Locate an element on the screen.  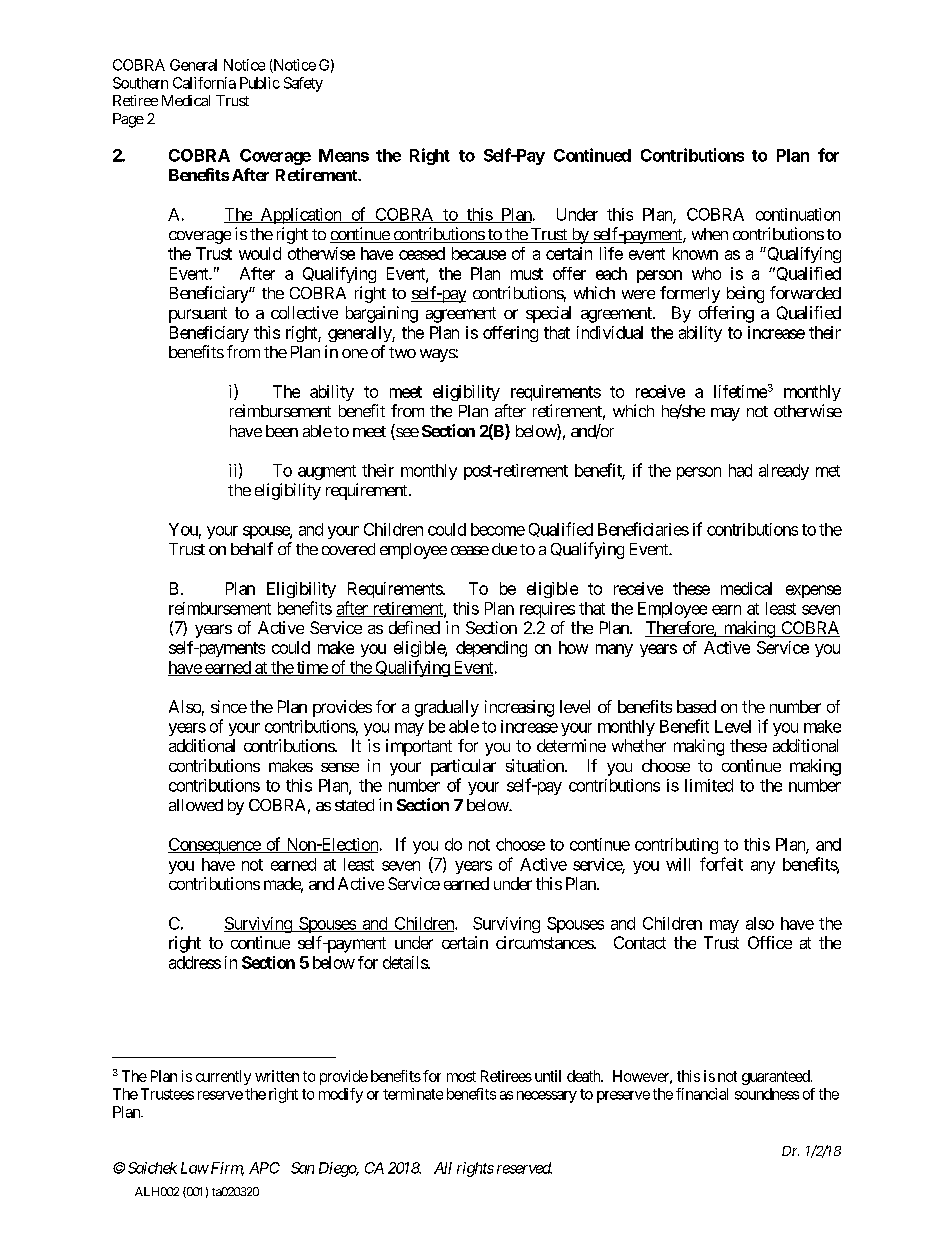
because is located at coordinates (479, 253).
